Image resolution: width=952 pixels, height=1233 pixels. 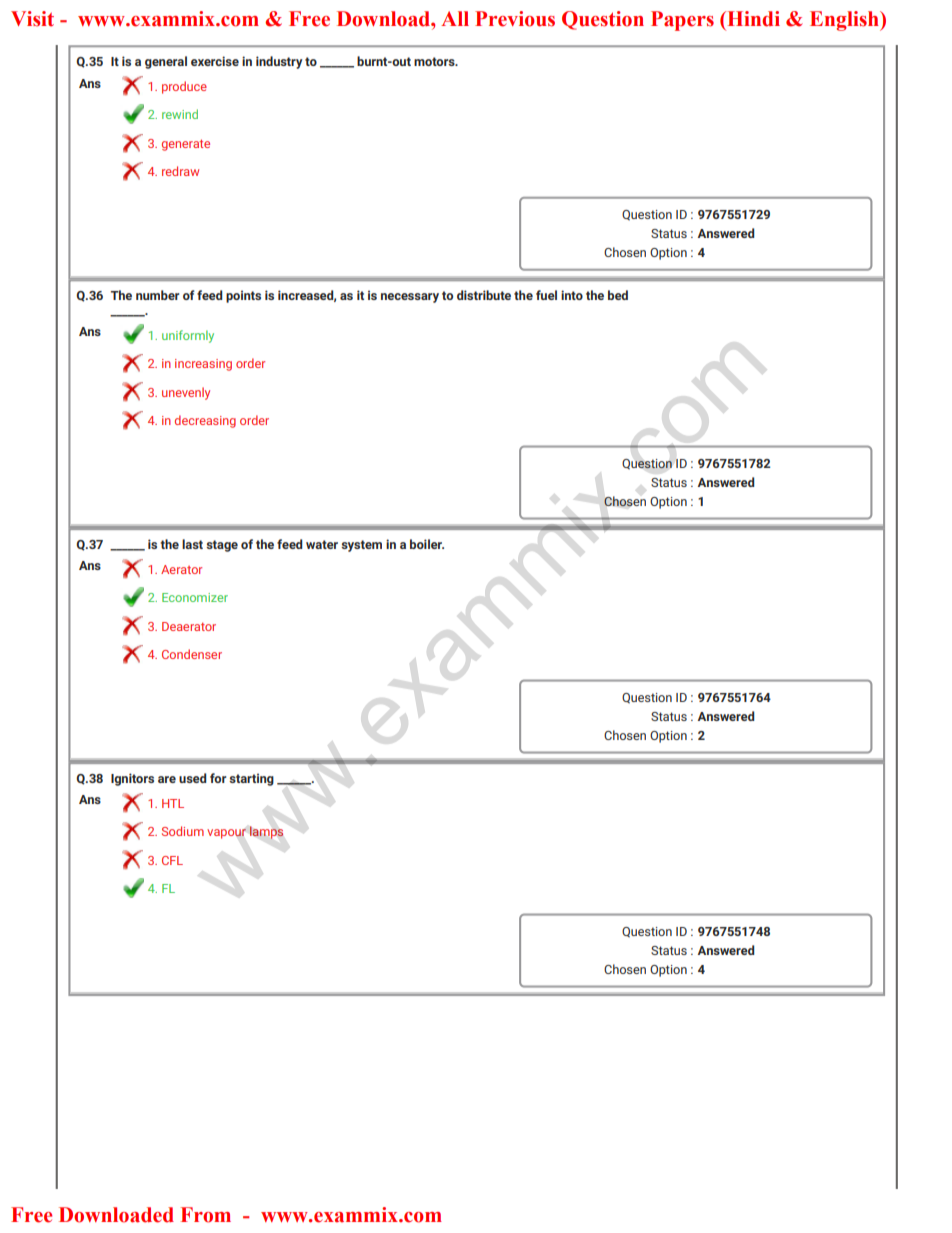 I want to click on lamps, so click(x=266, y=832).
